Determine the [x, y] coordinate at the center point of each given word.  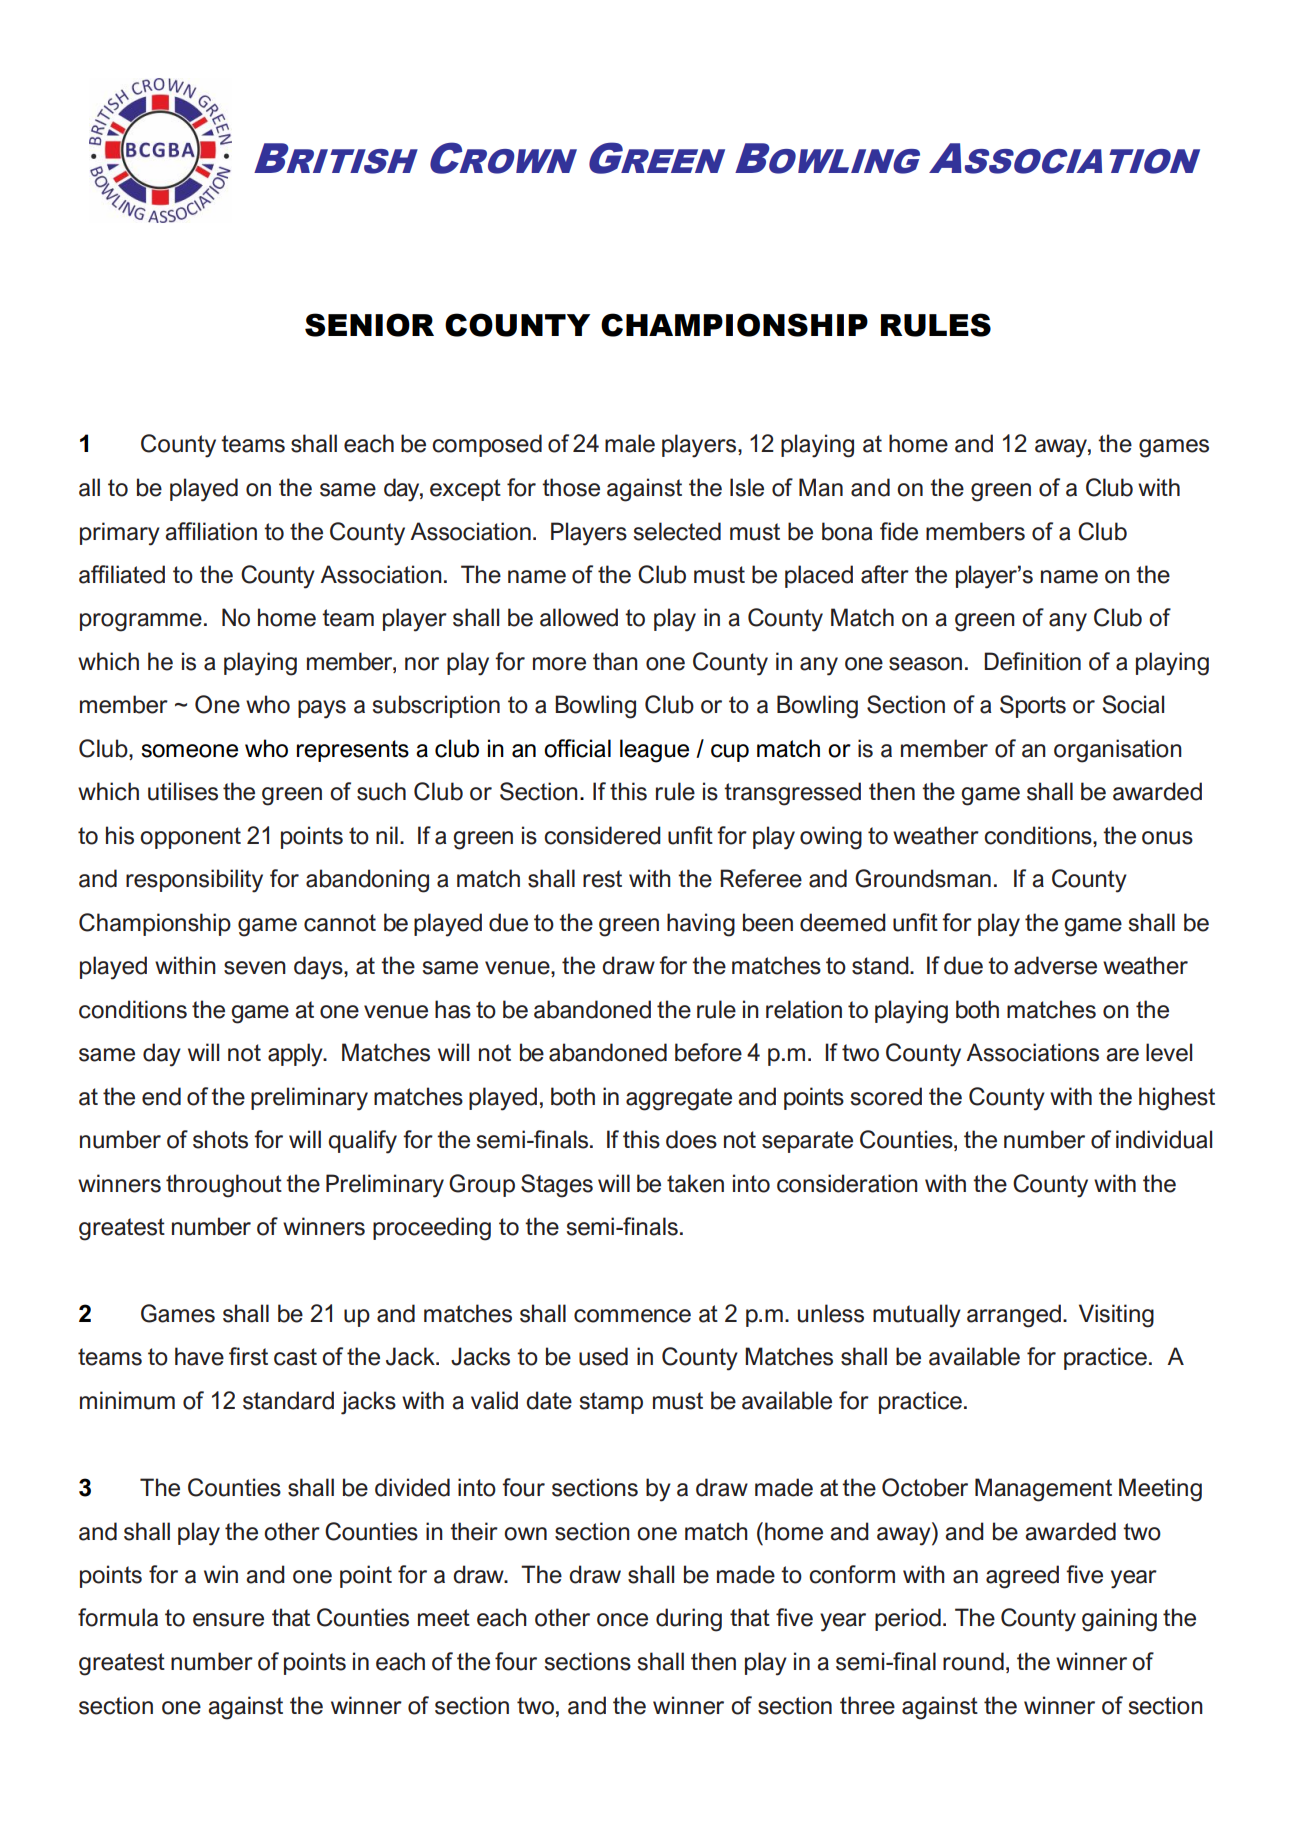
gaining [1119, 1620]
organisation [1118, 751]
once [622, 1620]
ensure [228, 1620]
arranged [1015, 1316]
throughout [224, 1186]
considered [602, 835]
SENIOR [369, 325]
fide [899, 531]
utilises [183, 791]
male [630, 443]
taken [695, 1183]
